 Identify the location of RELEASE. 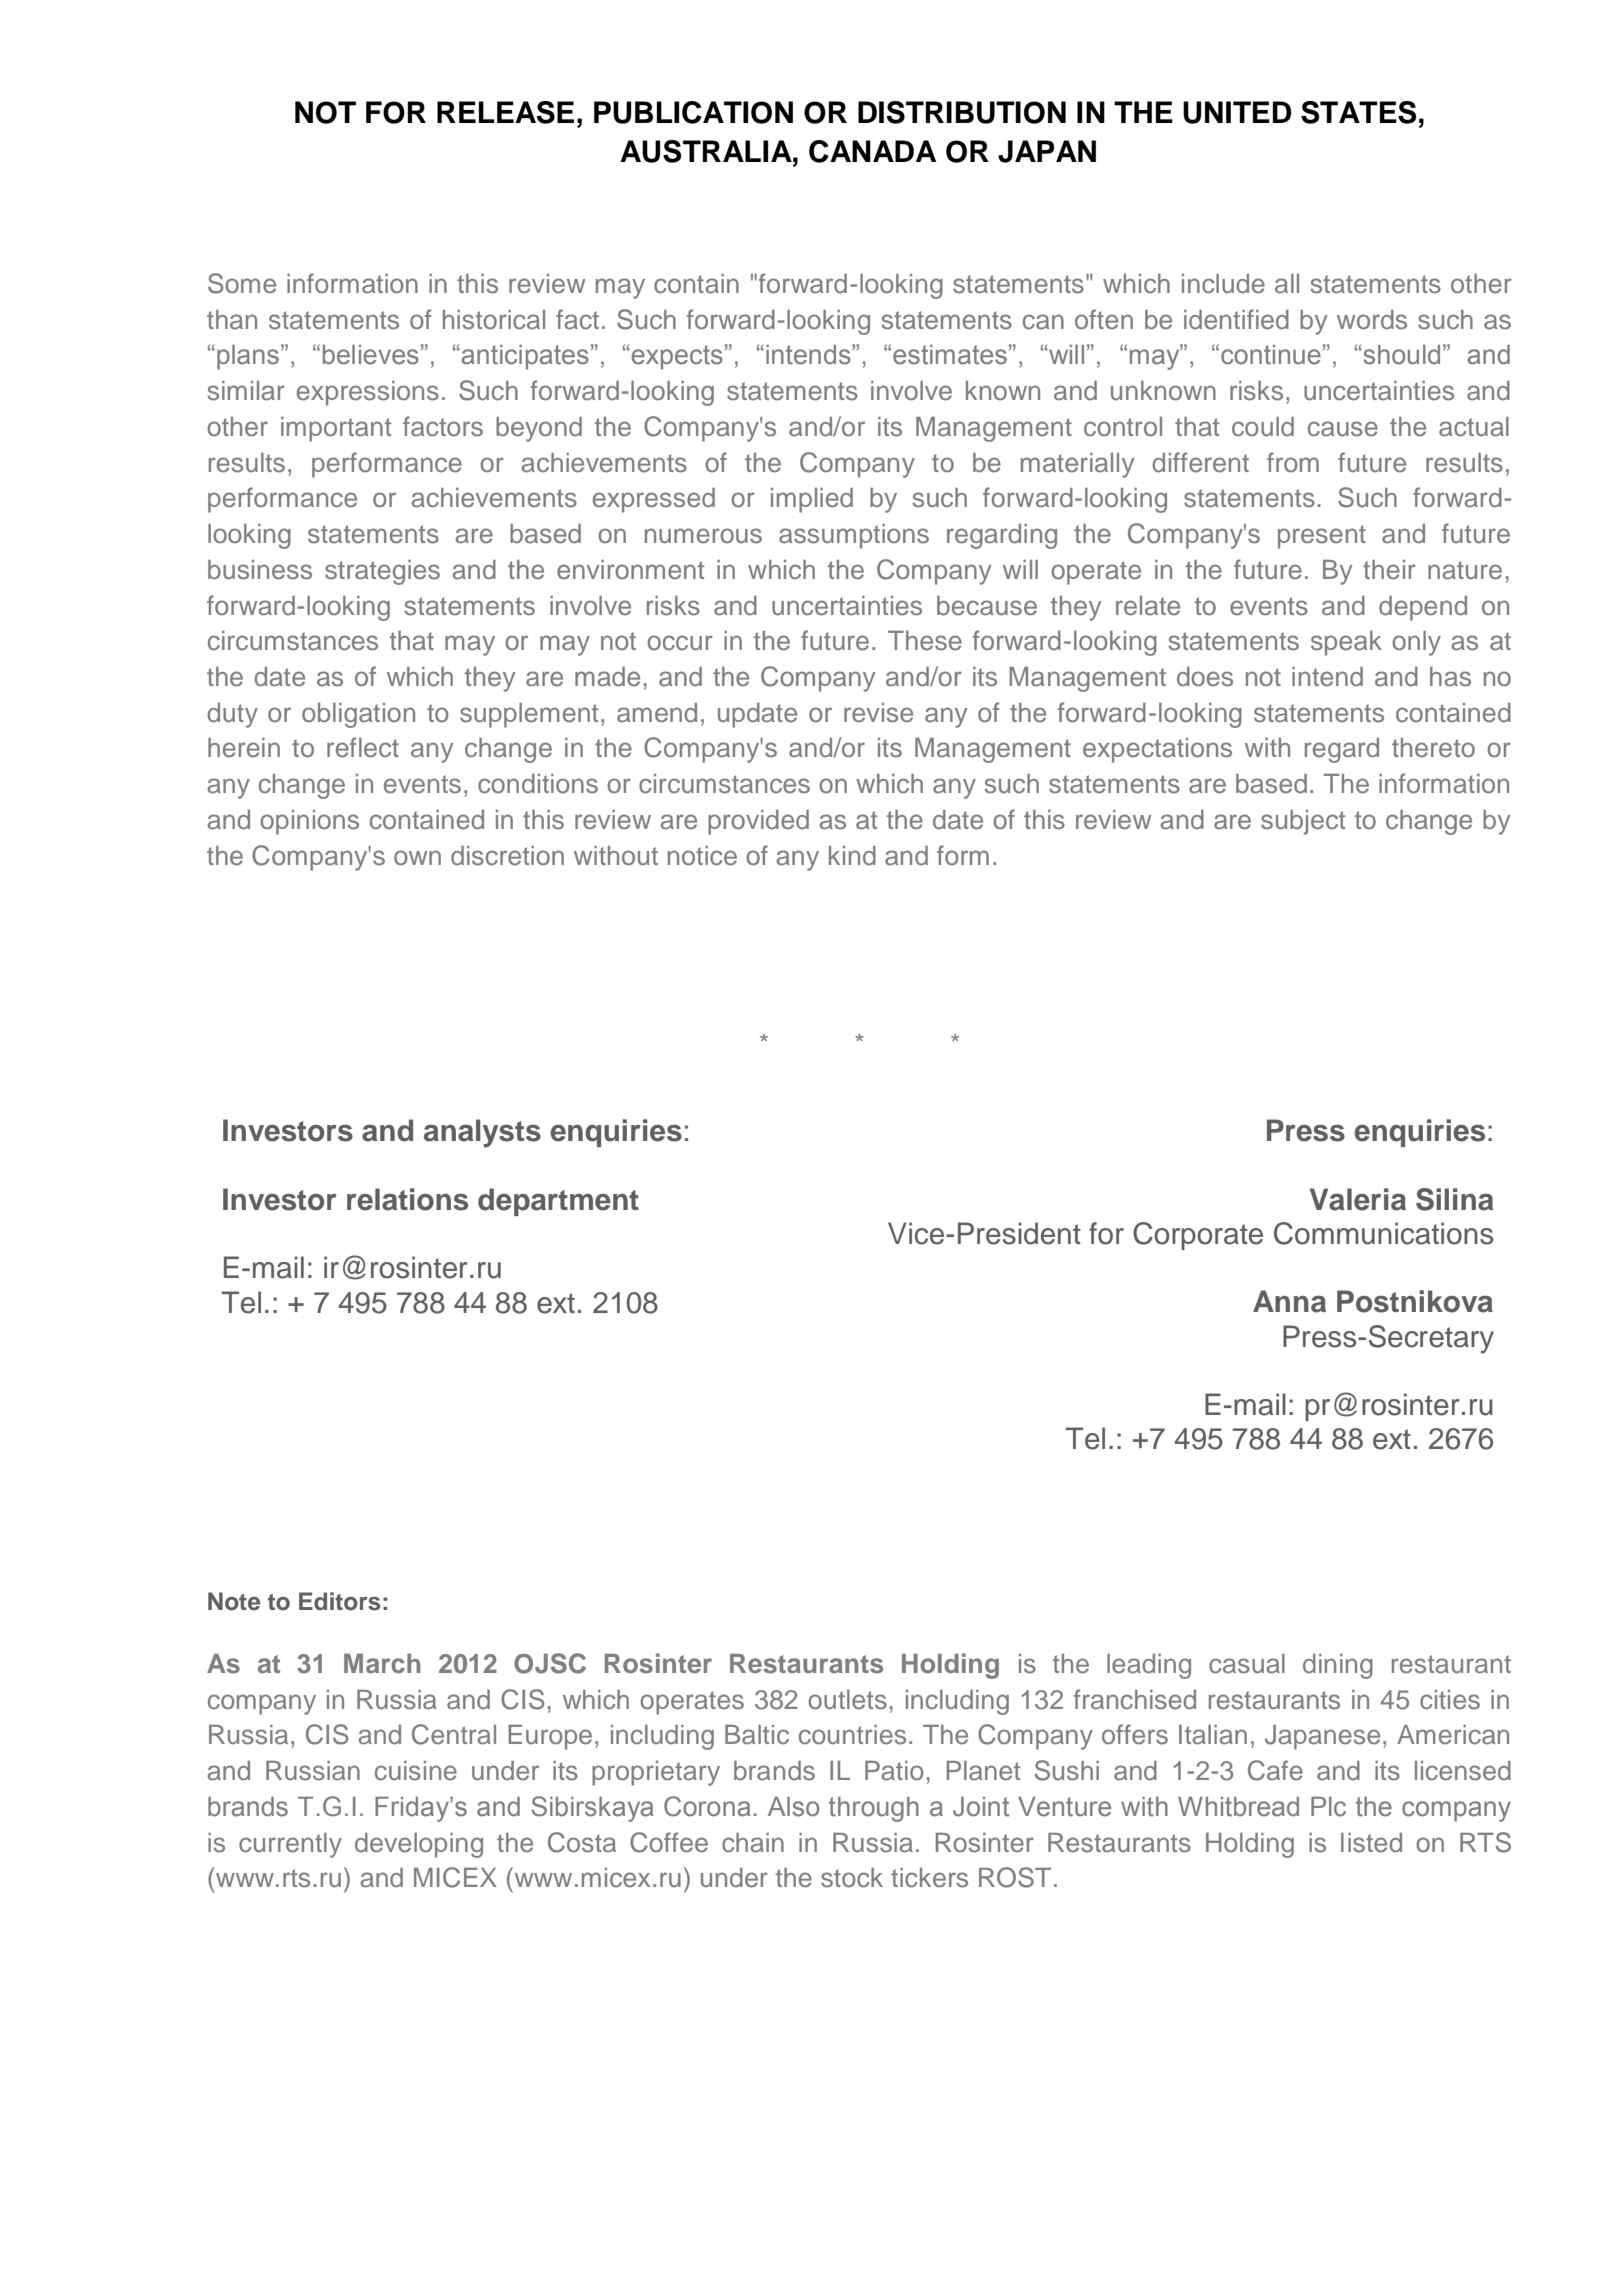
(505, 112).
